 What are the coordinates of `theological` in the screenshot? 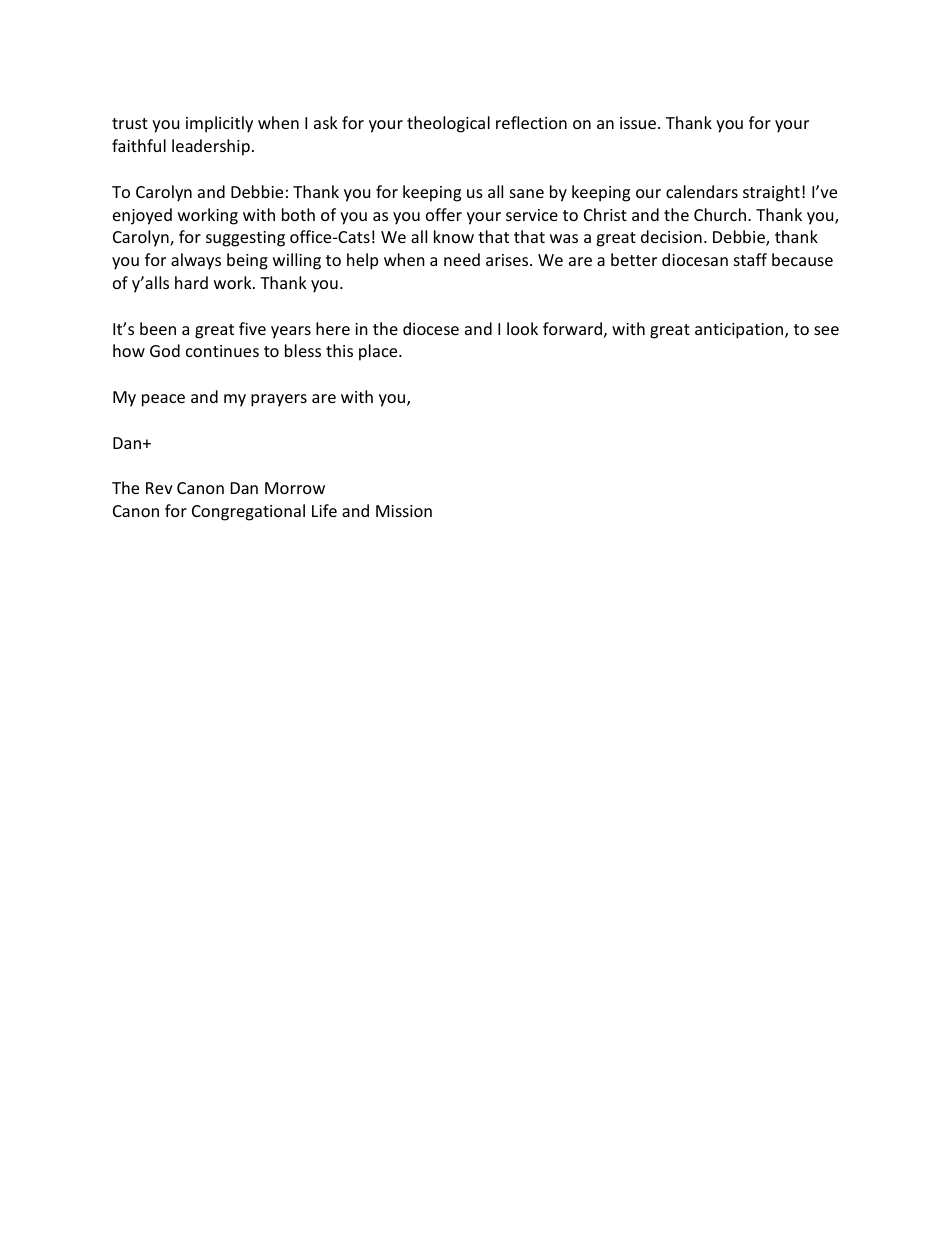 It's located at (448, 124).
